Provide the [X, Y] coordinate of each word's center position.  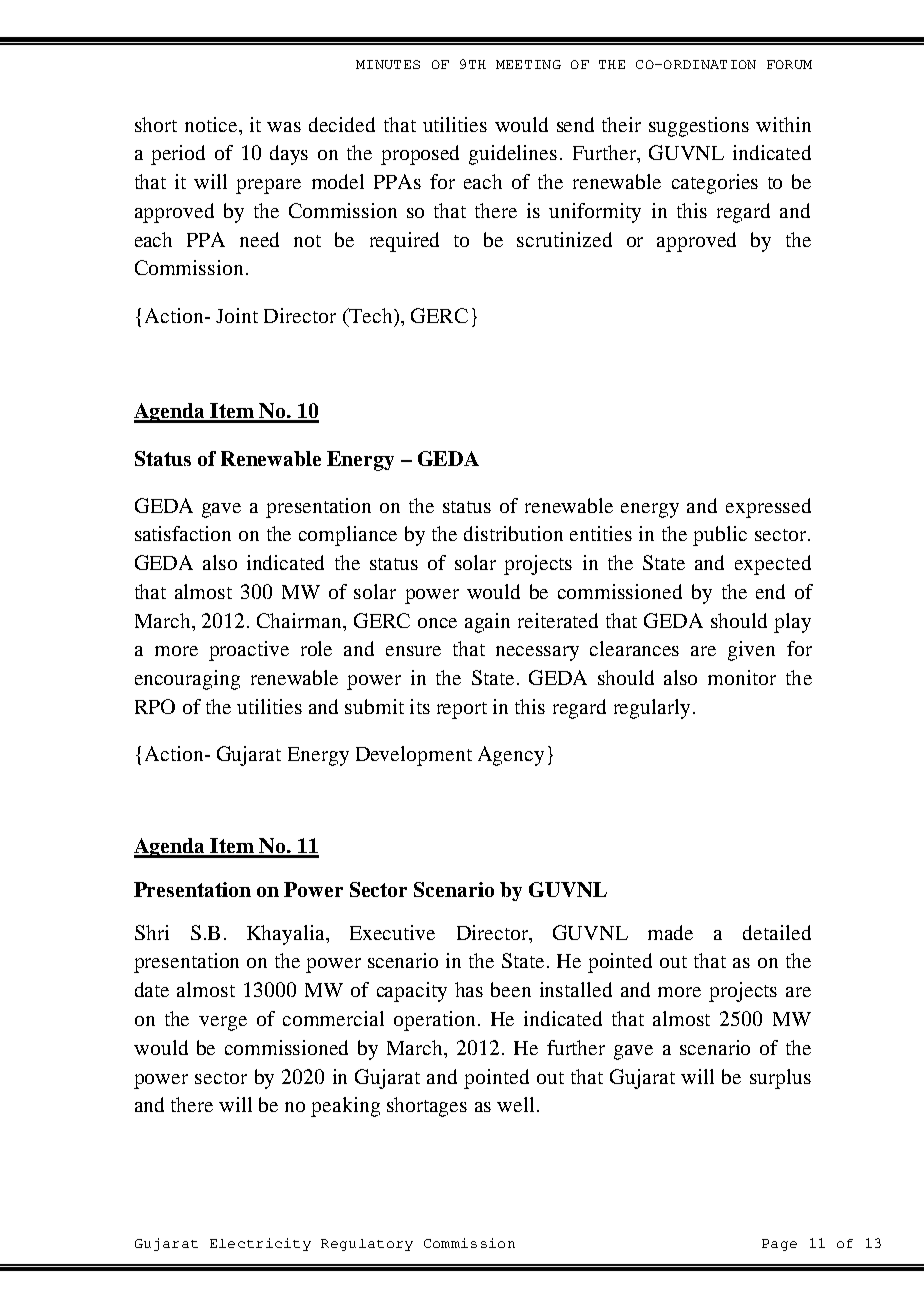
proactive [249, 651]
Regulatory [367, 1245]
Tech [371, 317]
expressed [768, 508]
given [751, 651]
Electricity [260, 1244]
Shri [152, 932]
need [259, 239]
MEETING [528, 64]
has [469, 989]
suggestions [699, 127]
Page [779, 1245]
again [487, 623]
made [670, 932]
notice [212, 124]
